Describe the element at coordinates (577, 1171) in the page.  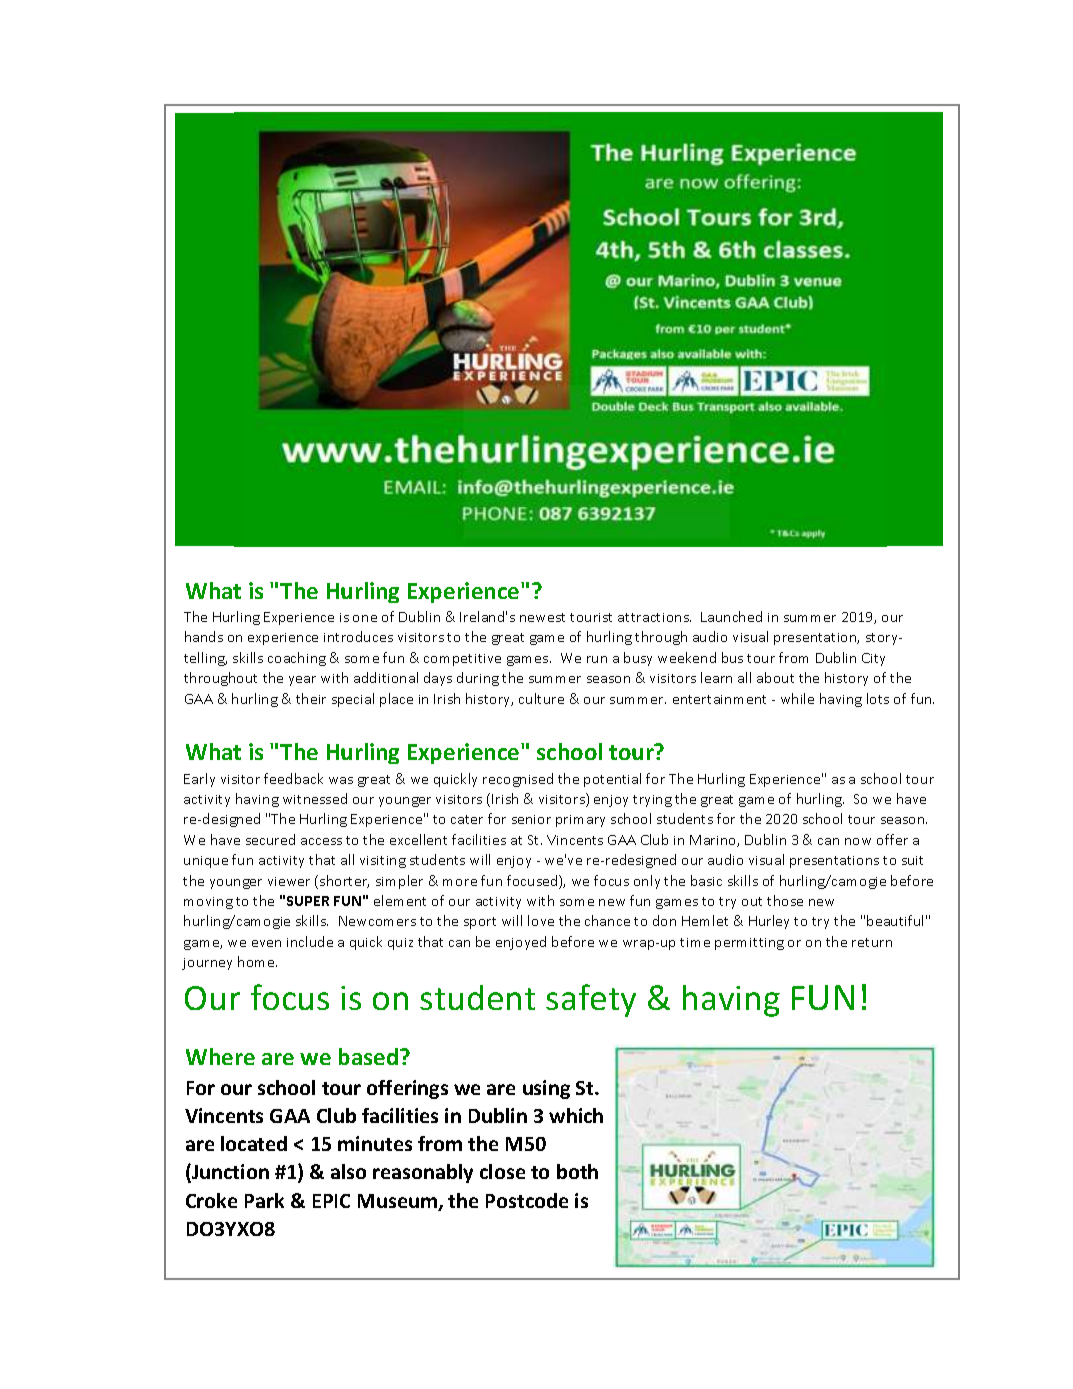
I see `both` at that location.
